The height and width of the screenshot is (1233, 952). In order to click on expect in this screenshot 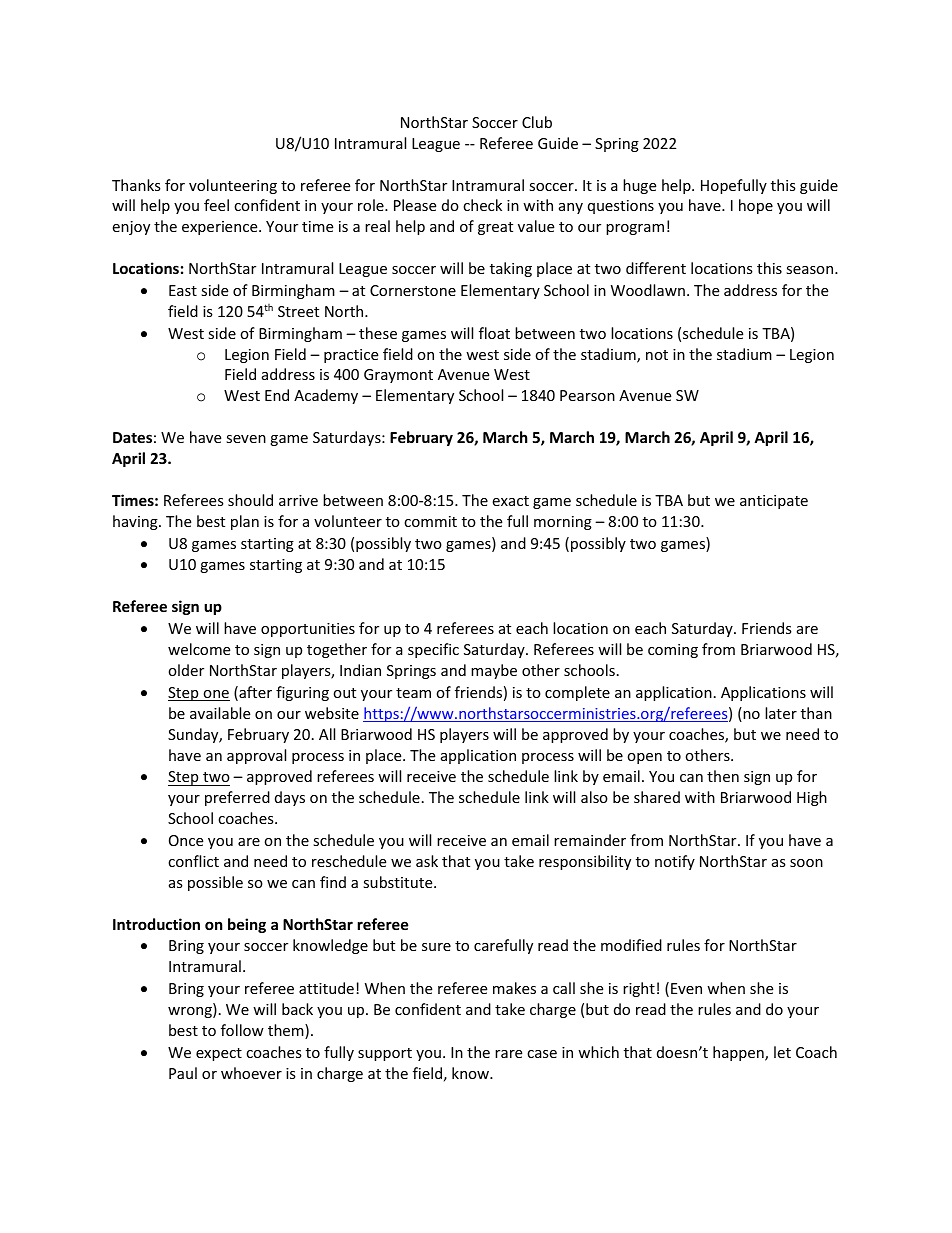, I will do `click(219, 1054)`.
